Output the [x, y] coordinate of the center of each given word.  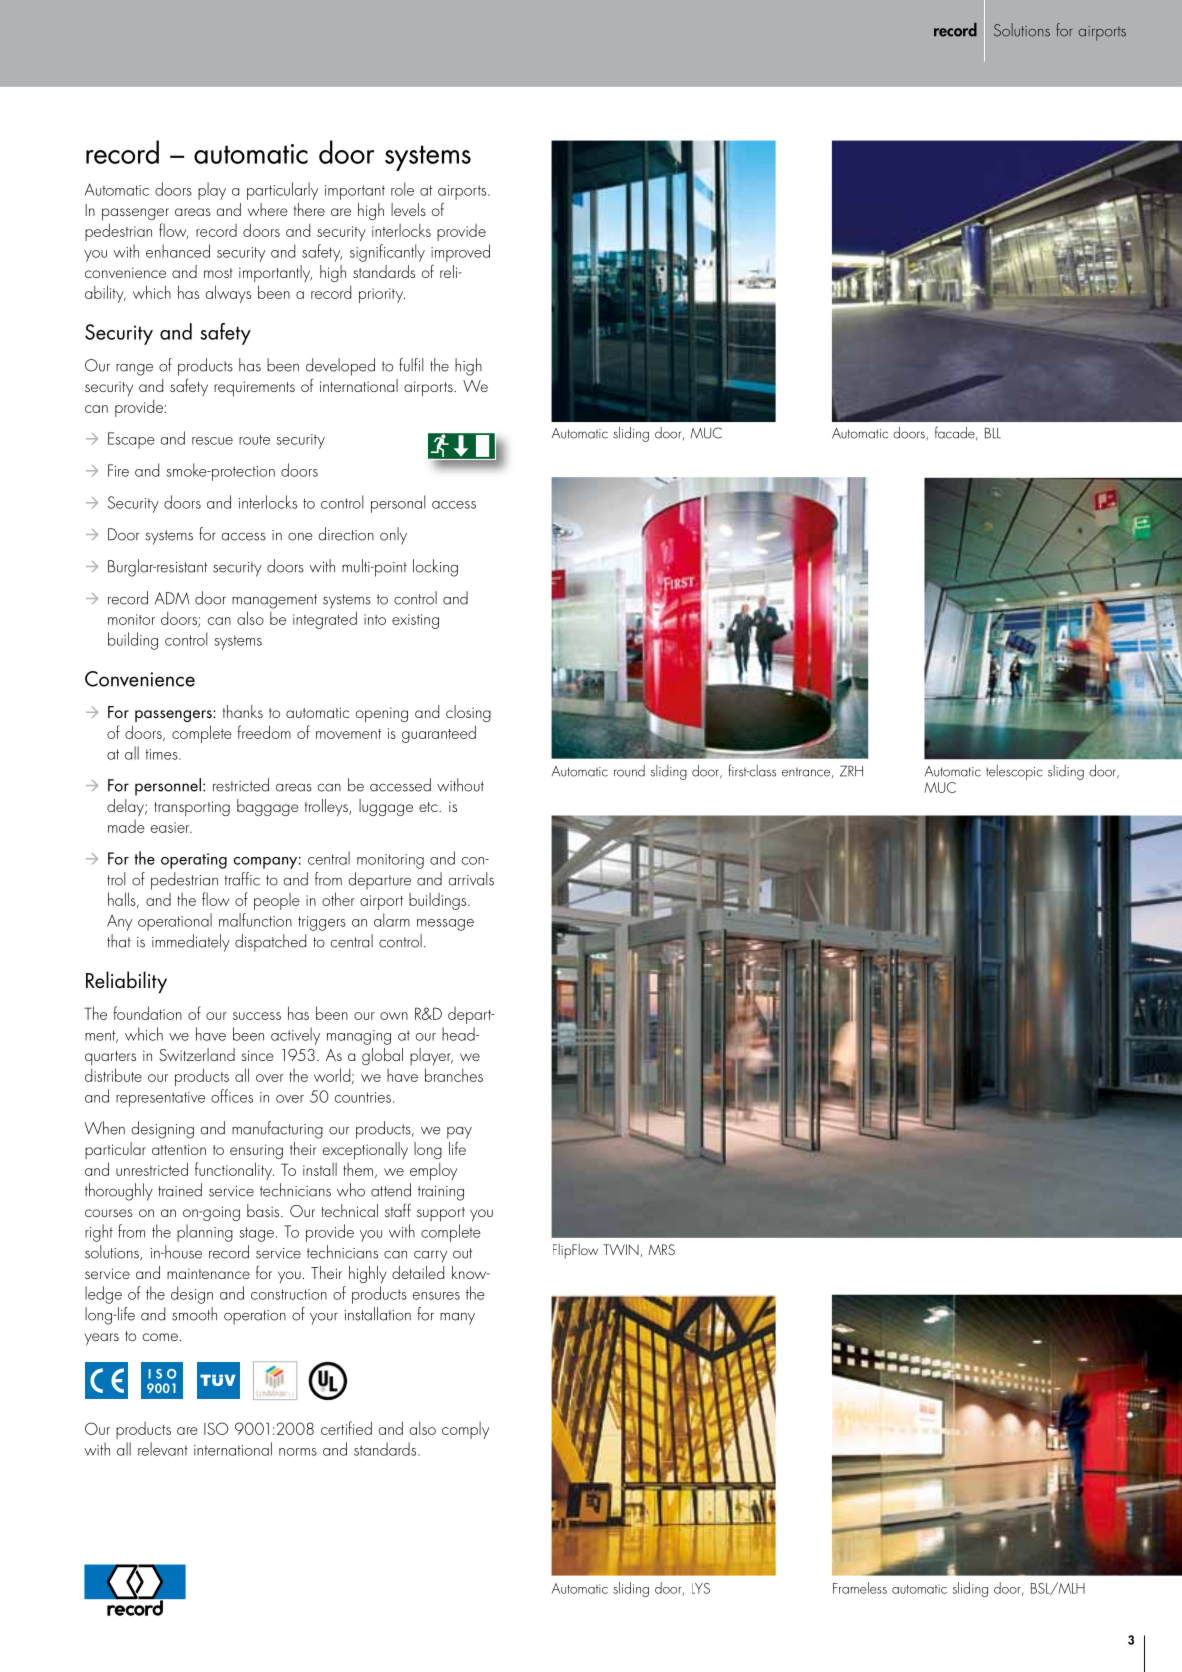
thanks [243, 711]
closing [468, 713]
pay [459, 1132]
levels [408, 209]
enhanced [178, 251]
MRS [661, 1249]
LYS [701, 1588]
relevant [163, 1449]
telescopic [1014, 772]
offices [232, 1096]
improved [460, 253]
